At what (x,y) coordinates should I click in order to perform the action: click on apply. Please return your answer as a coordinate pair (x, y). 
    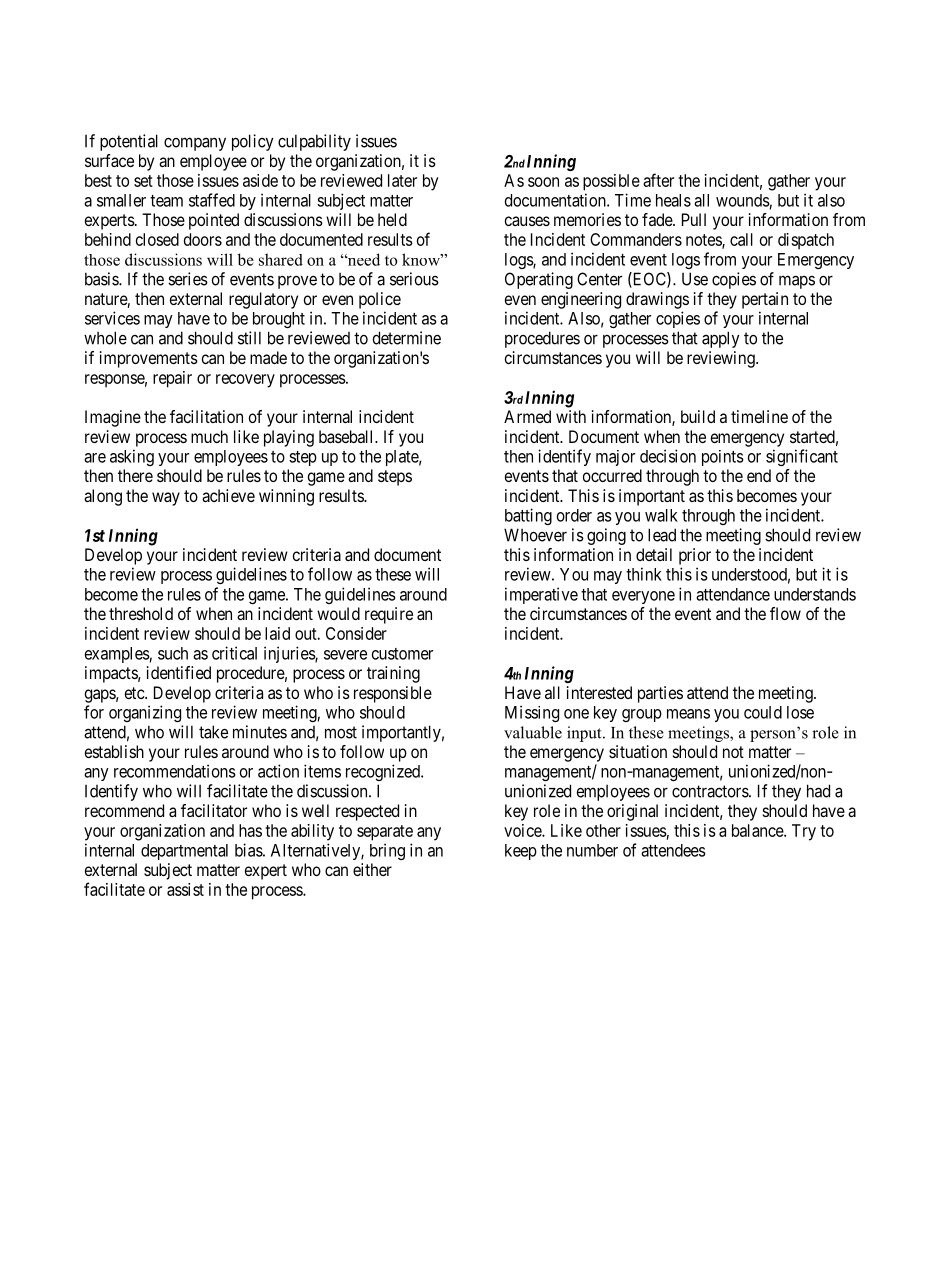
    Looking at the image, I should click on (721, 339).
